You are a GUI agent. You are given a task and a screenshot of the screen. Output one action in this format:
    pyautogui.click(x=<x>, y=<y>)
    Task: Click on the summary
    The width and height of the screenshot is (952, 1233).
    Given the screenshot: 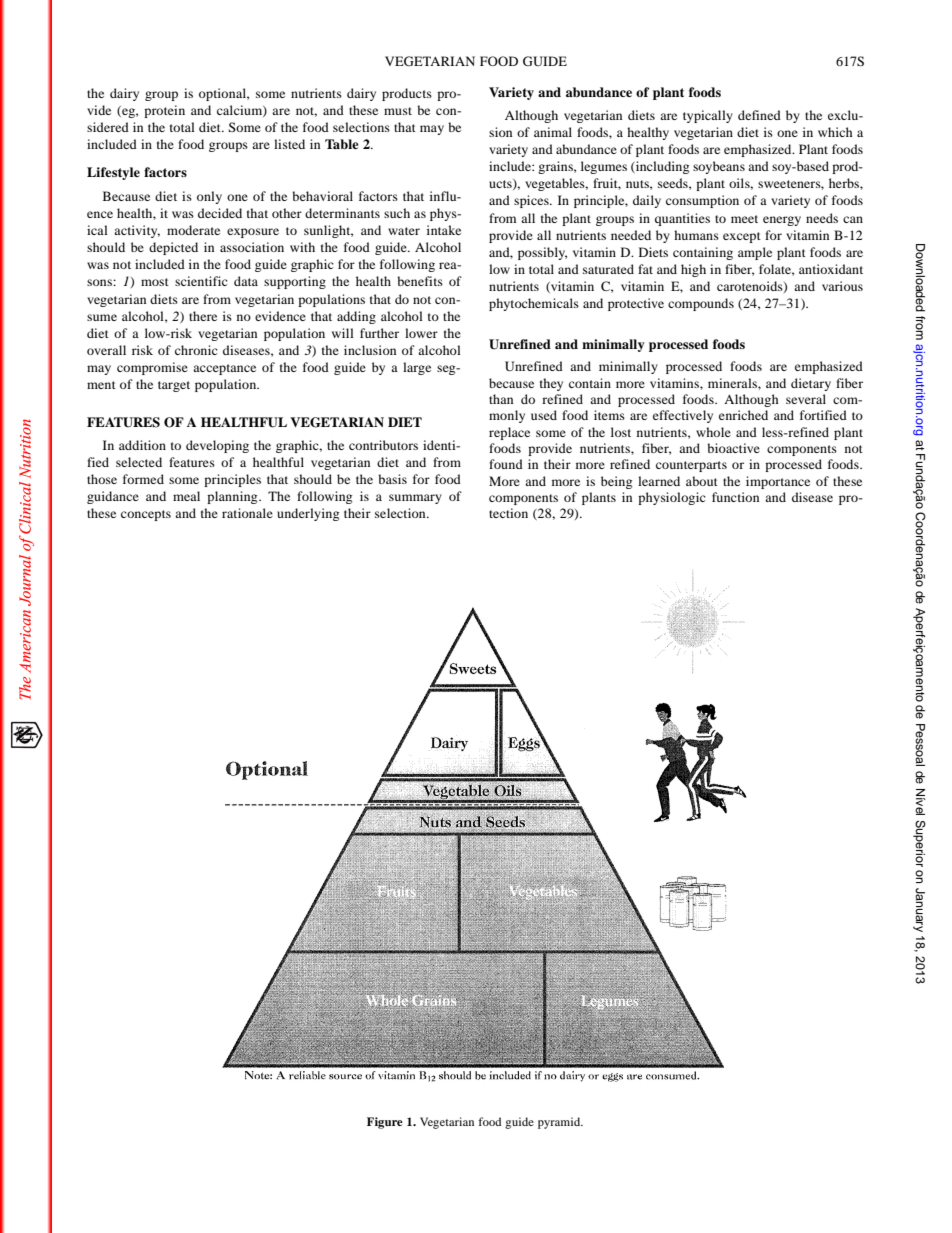 What is the action you would take?
    pyautogui.click(x=415, y=499)
